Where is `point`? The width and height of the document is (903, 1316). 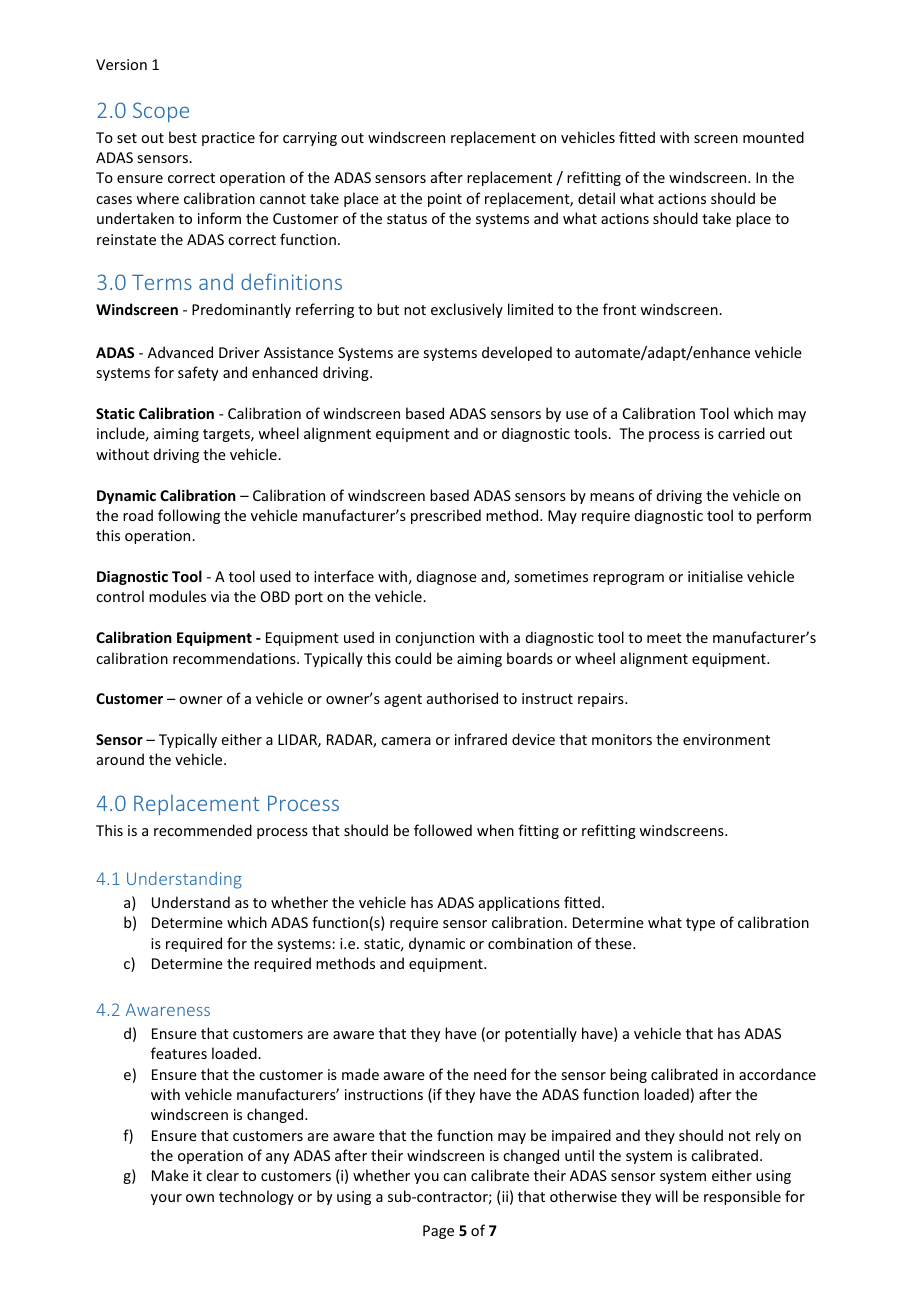
point is located at coordinates (445, 200).
